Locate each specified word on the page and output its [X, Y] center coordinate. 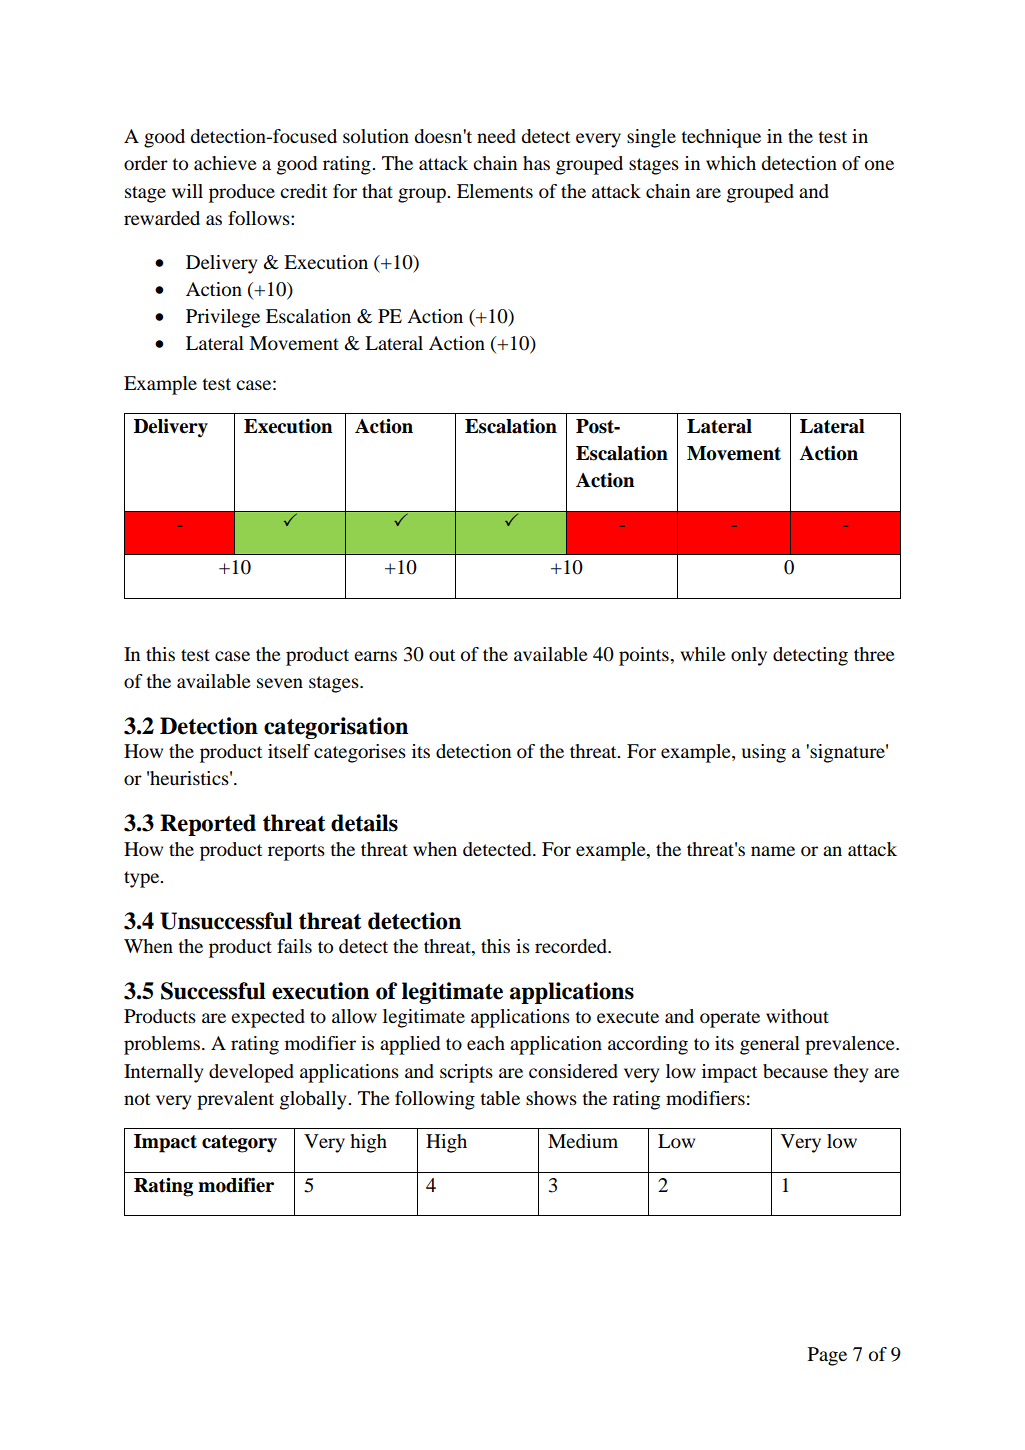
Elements [495, 191]
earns [375, 656]
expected [268, 1018]
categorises [360, 753]
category [239, 1144]
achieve [225, 163]
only [749, 656]
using [764, 753]
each [486, 1043]
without [797, 1016]
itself [289, 751]
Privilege [223, 318]
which [731, 163]
